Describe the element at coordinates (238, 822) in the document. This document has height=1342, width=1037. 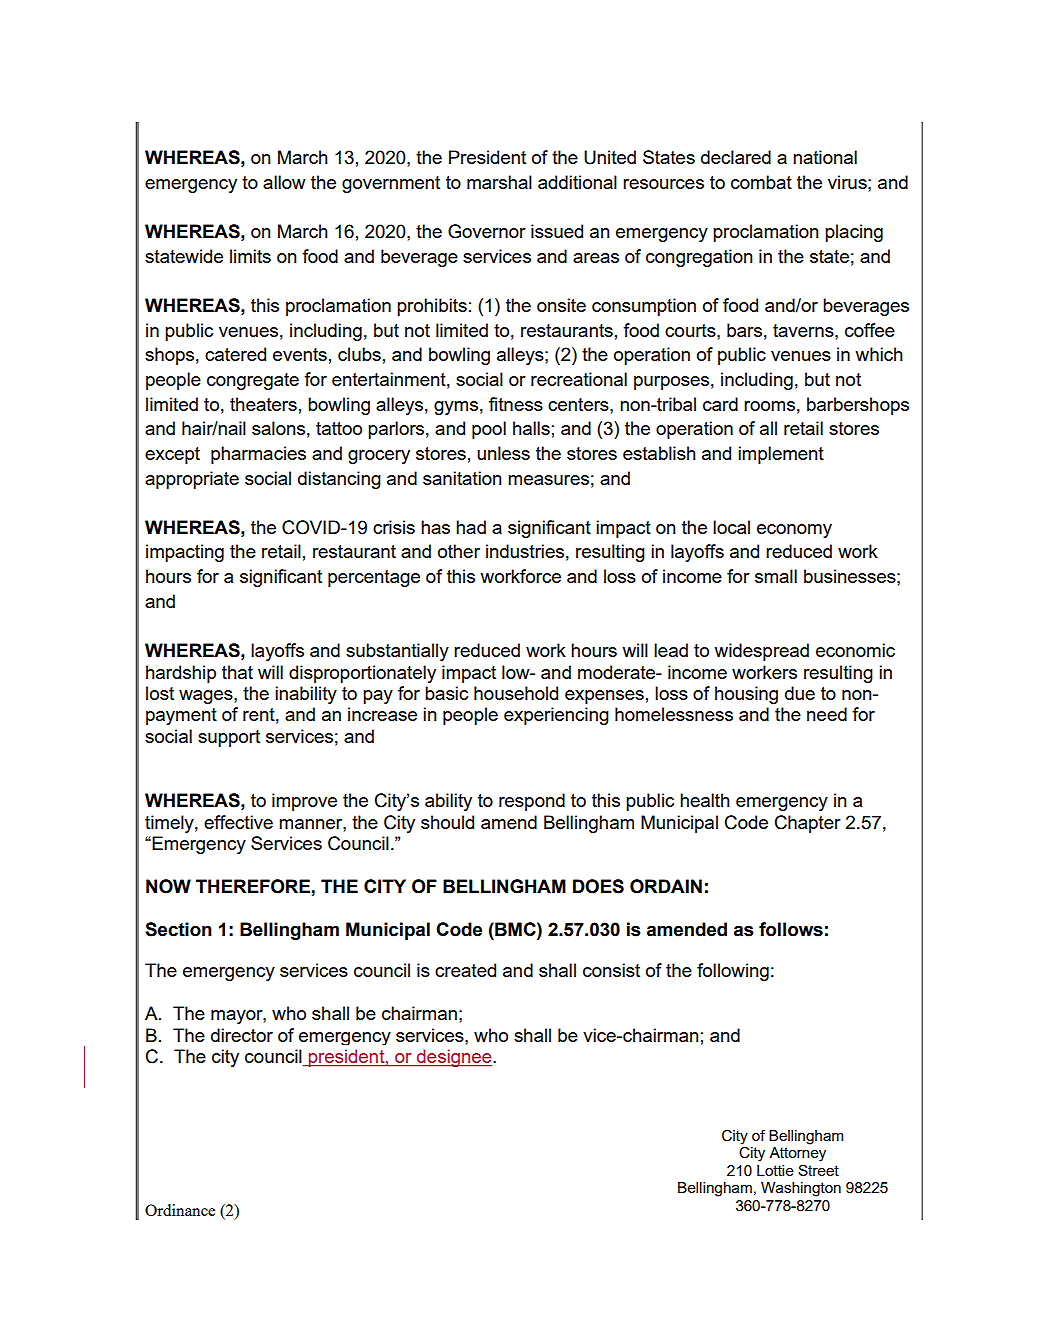
I see `effective` at that location.
